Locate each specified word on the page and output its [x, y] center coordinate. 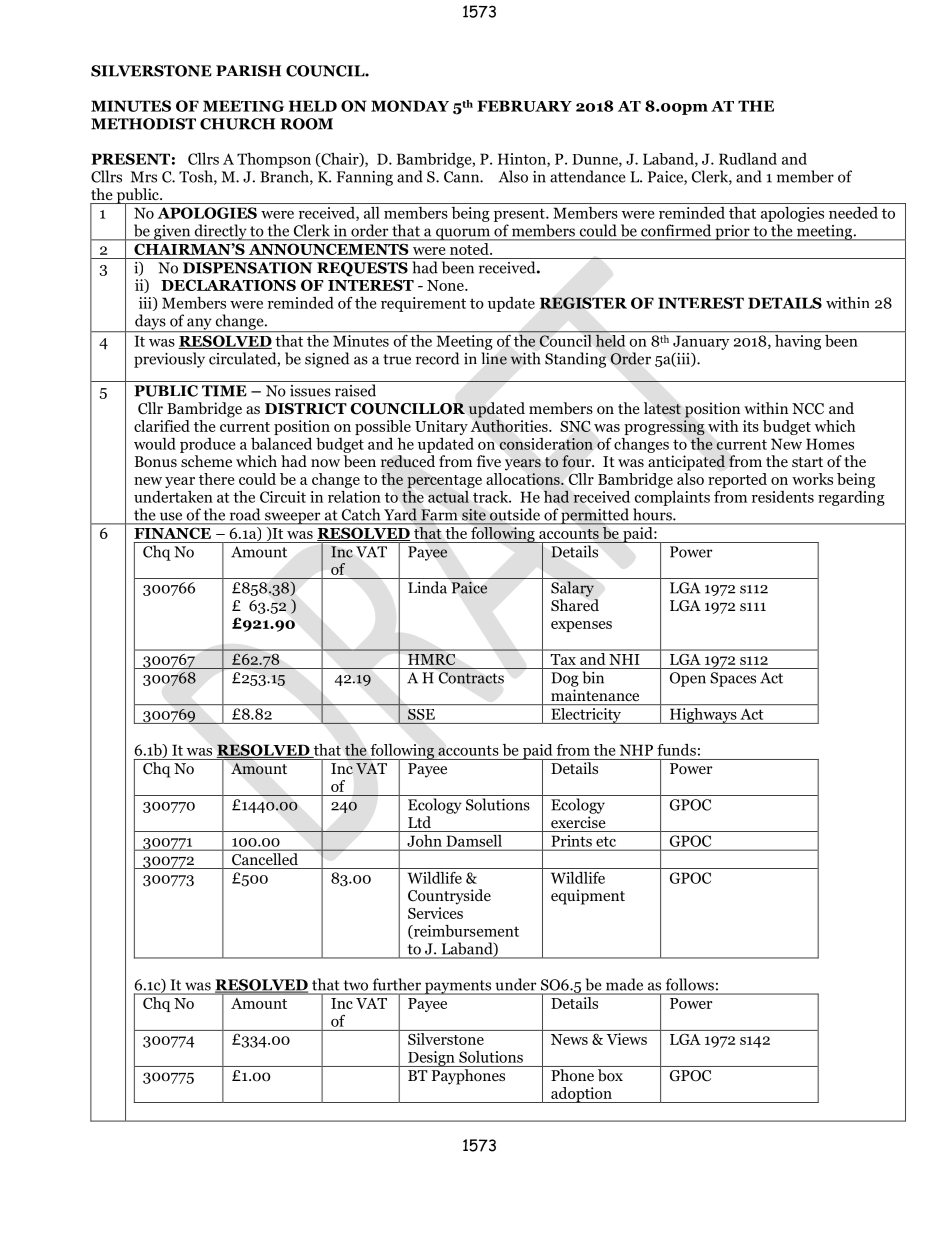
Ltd [419, 822]
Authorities [510, 426]
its [751, 426]
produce [207, 445]
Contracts [471, 678]
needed [853, 213]
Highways [703, 716]
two [356, 985]
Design [431, 1059]
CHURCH [237, 124]
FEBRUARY [524, 106]
